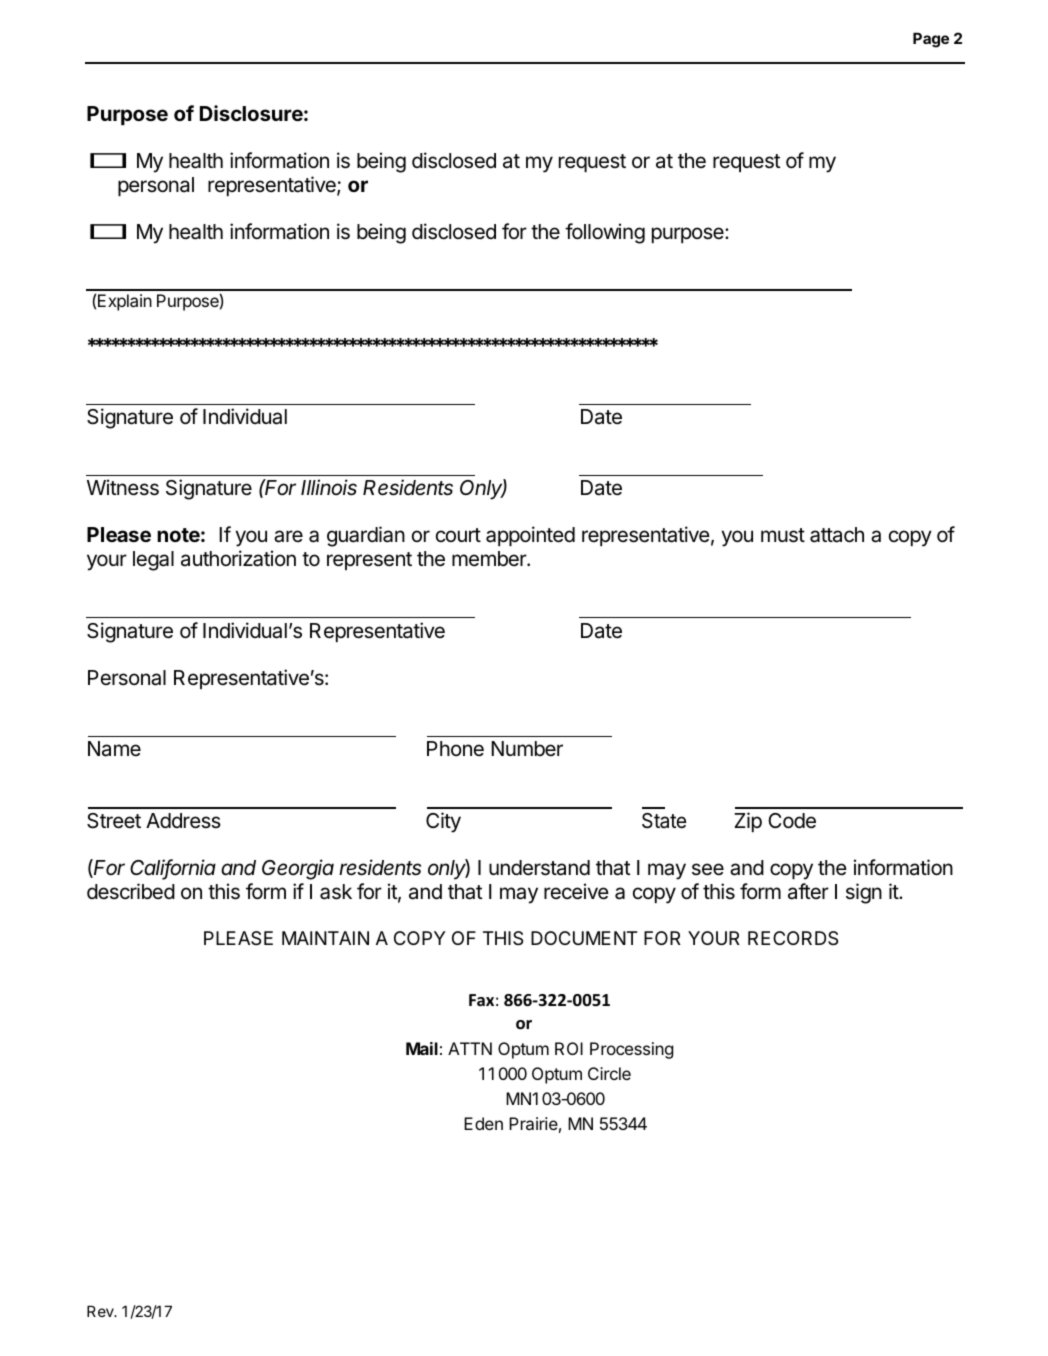  What do you see at coordinates (123, 487) in the page?
I see `Witness` at bounding box center [123, 487].
